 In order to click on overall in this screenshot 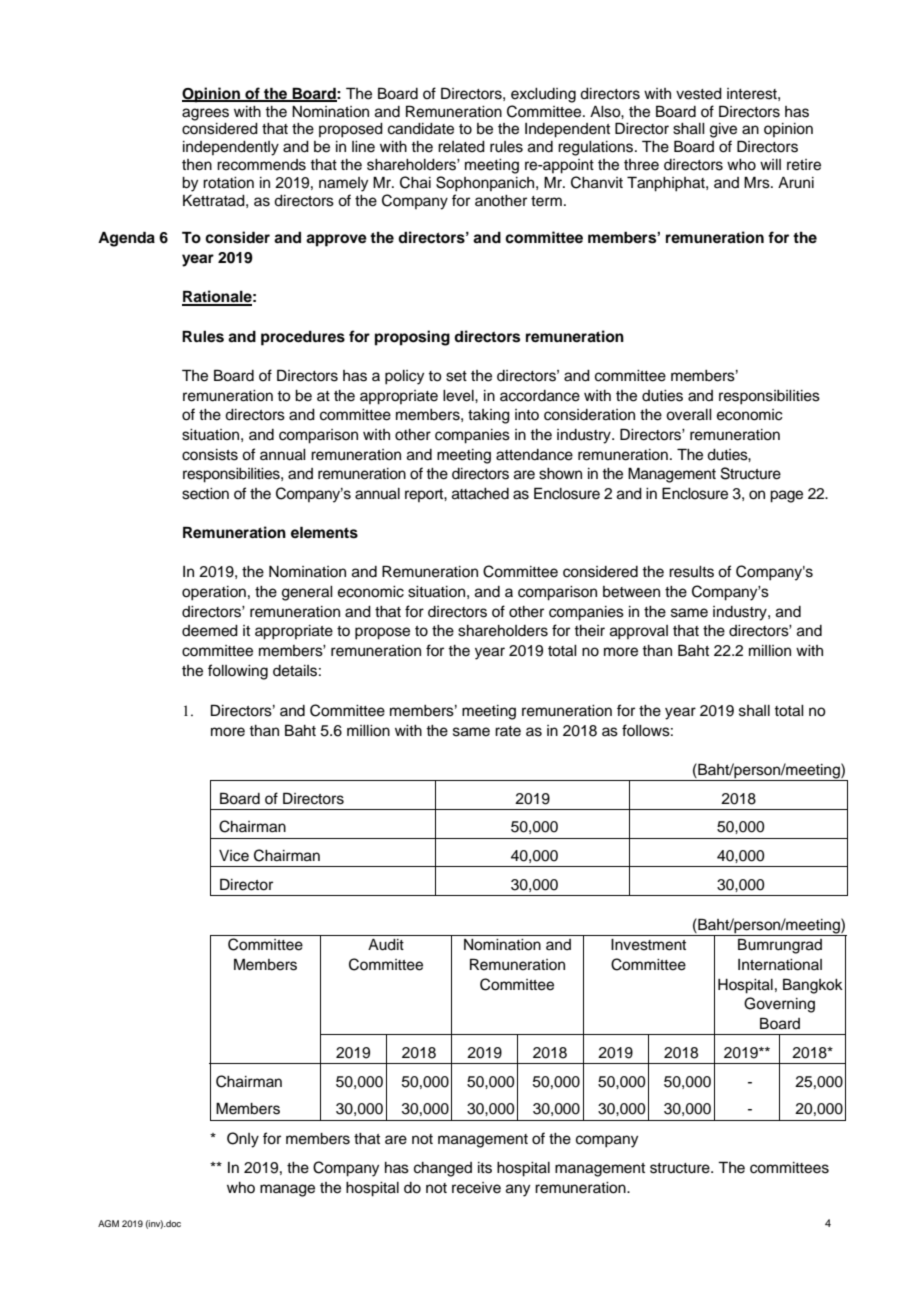, I will do `click(689, 415)`.
